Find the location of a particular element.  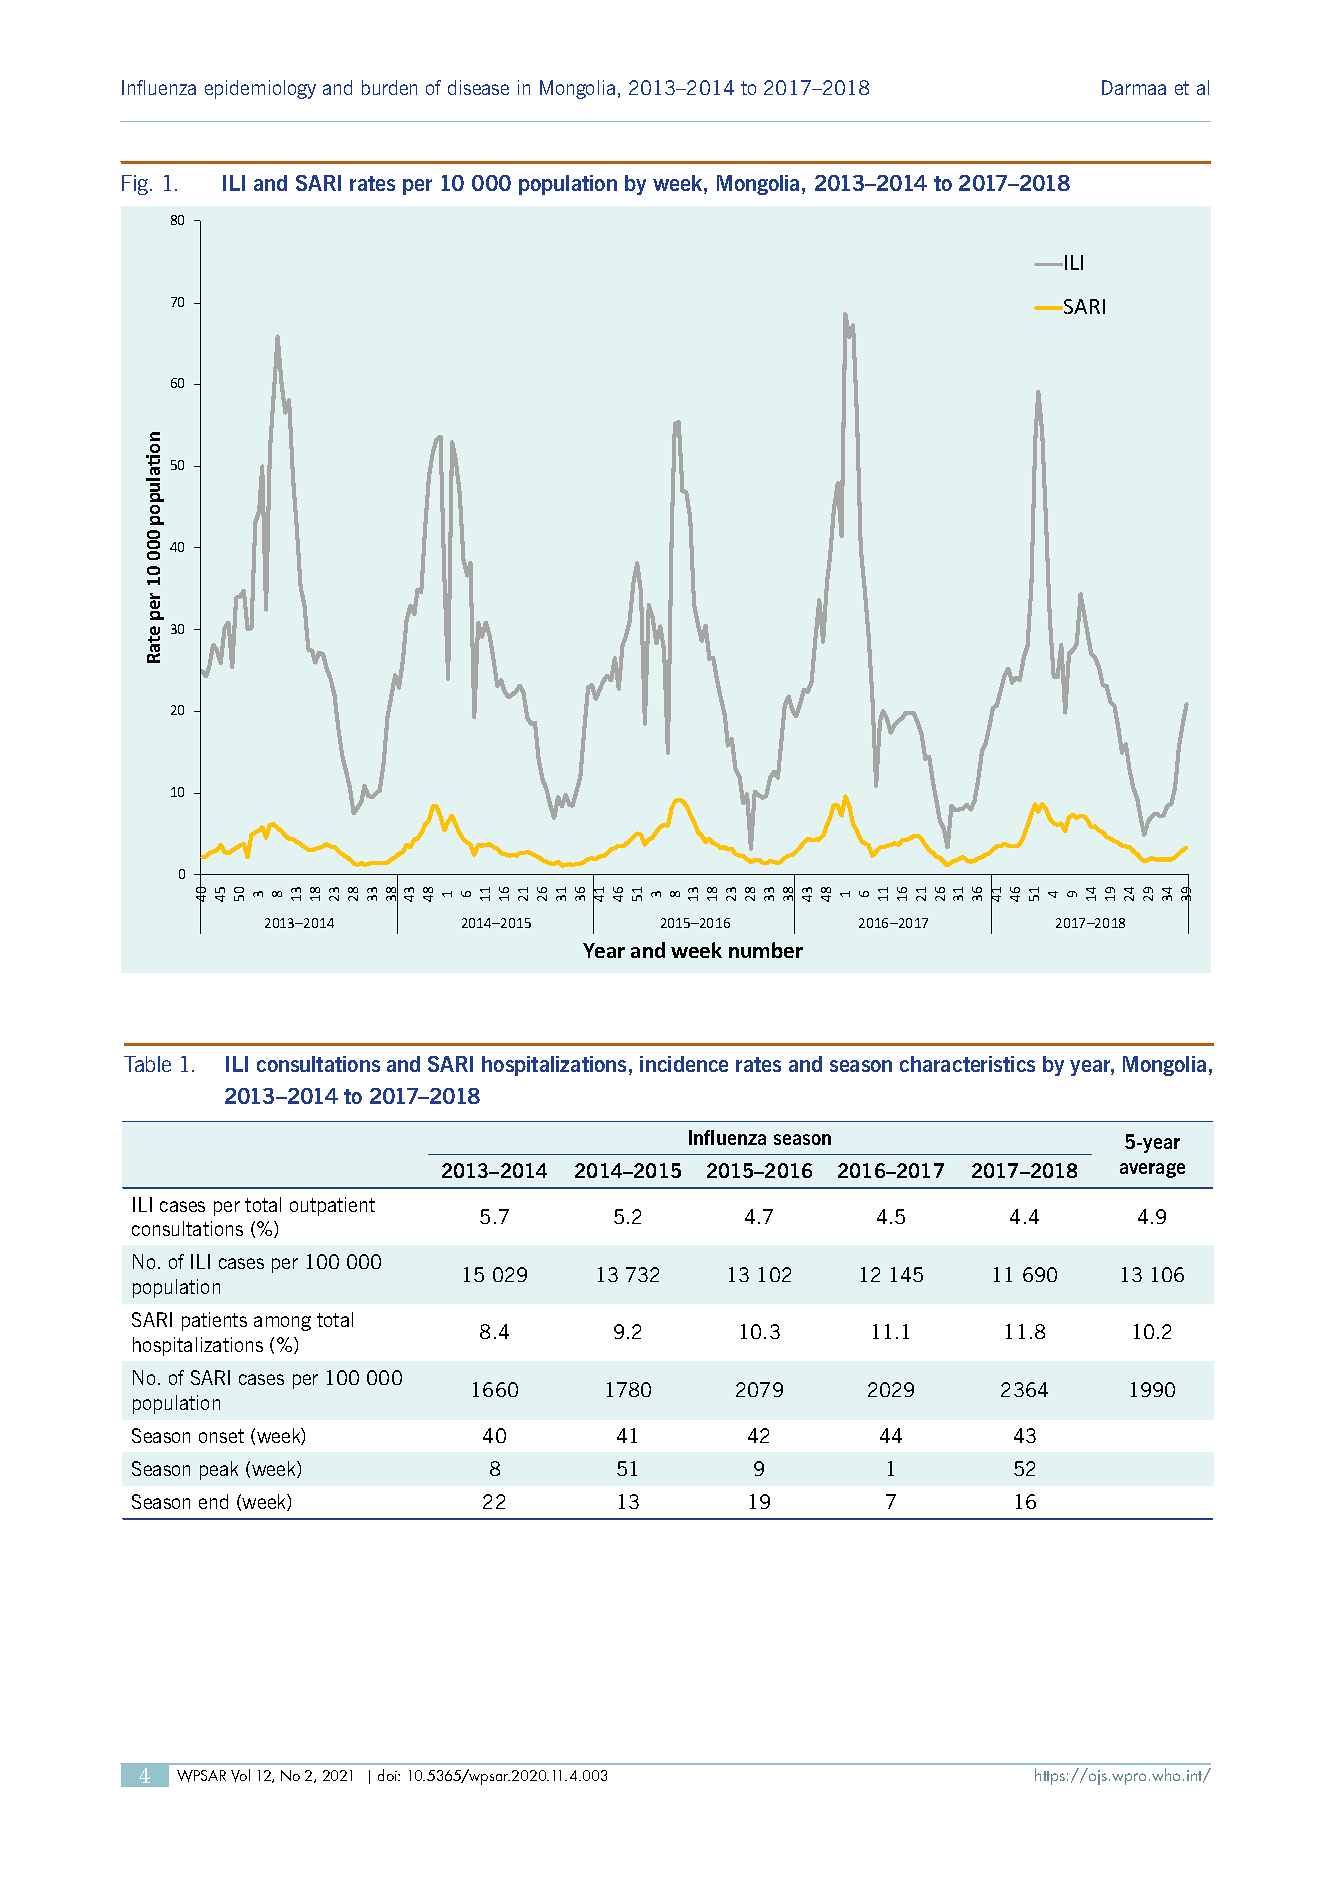

characteristics is located at coordinates (967, 1064).
